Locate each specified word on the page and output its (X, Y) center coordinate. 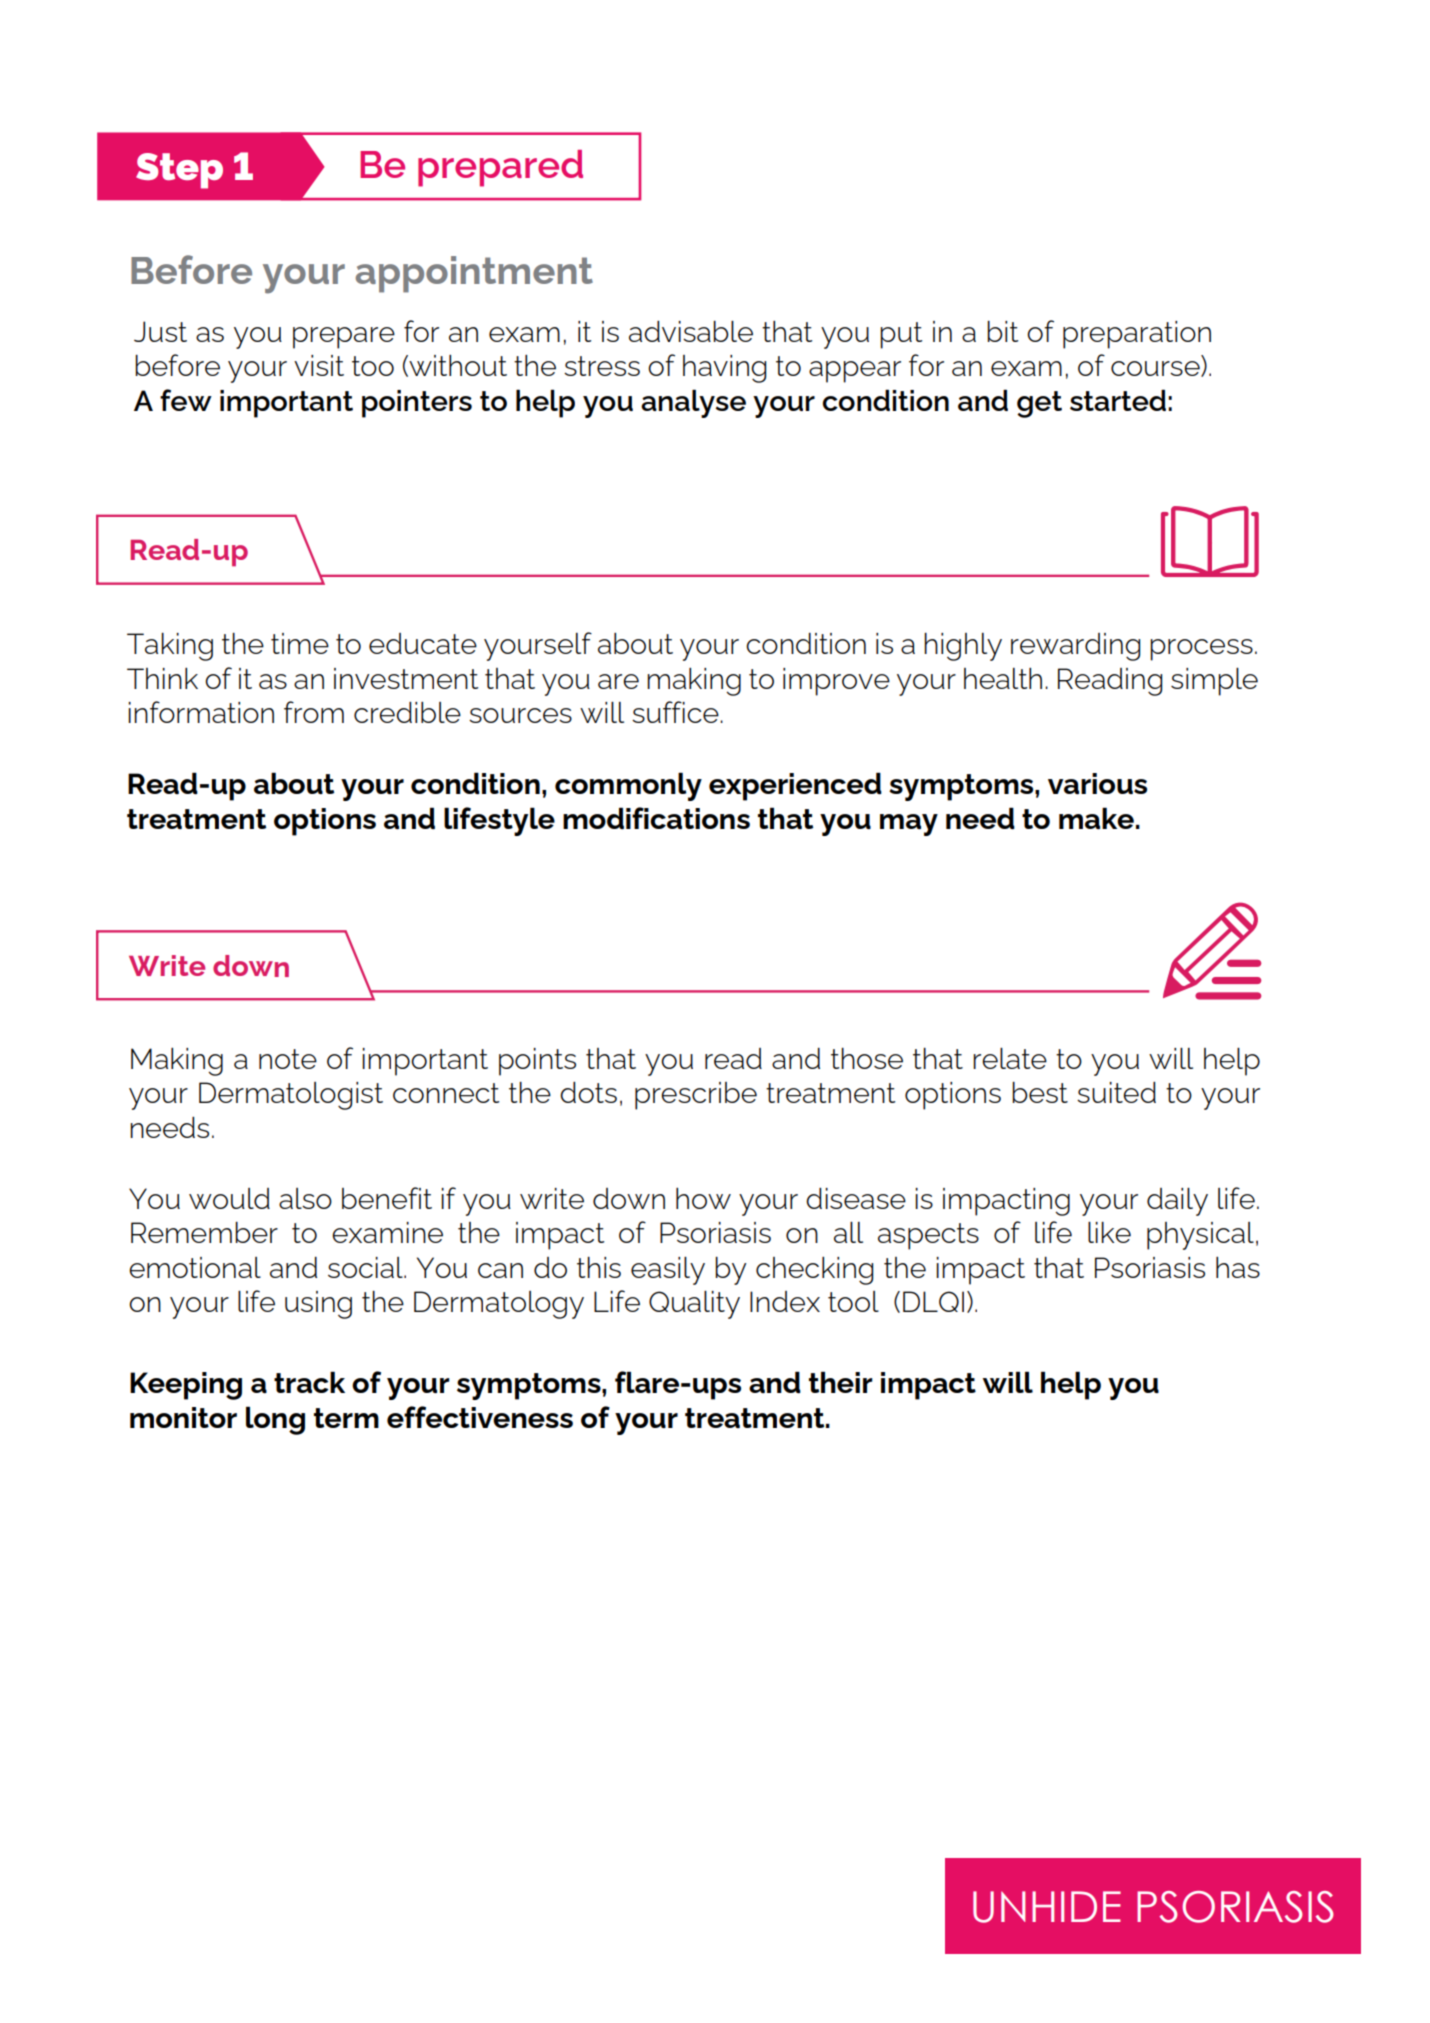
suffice (676, 712)
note (288, 1059)
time (300, 643)
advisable (691, 331)
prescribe (696, 1096)
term (346, 1418)
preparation (1137, 335)
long (275, 1420)
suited (1116, 1092)
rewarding (1075, 647)
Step (179, 171)
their (841, 1382)
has (1238, 1267)
